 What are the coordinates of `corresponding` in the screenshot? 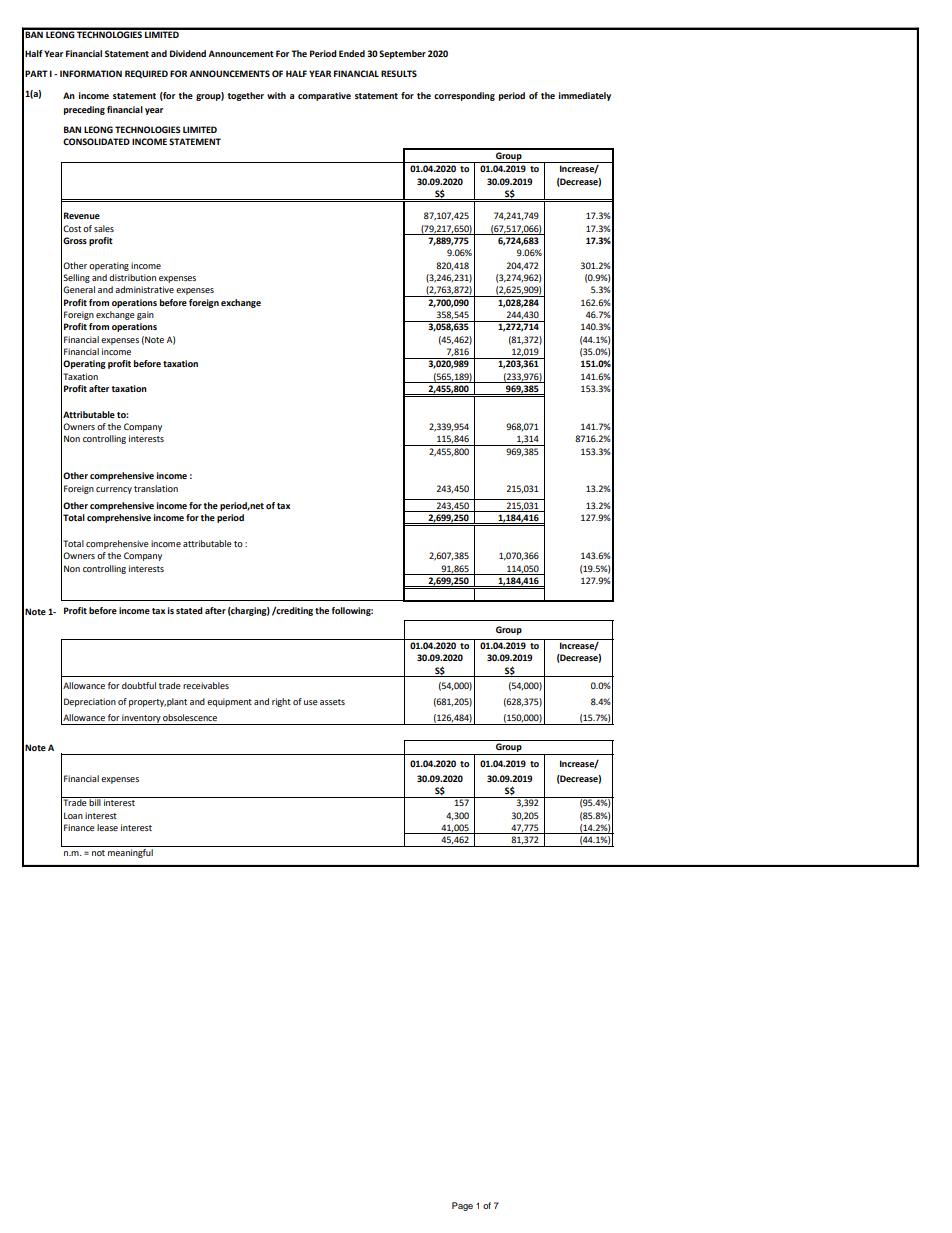 It's located at (464, 96).
